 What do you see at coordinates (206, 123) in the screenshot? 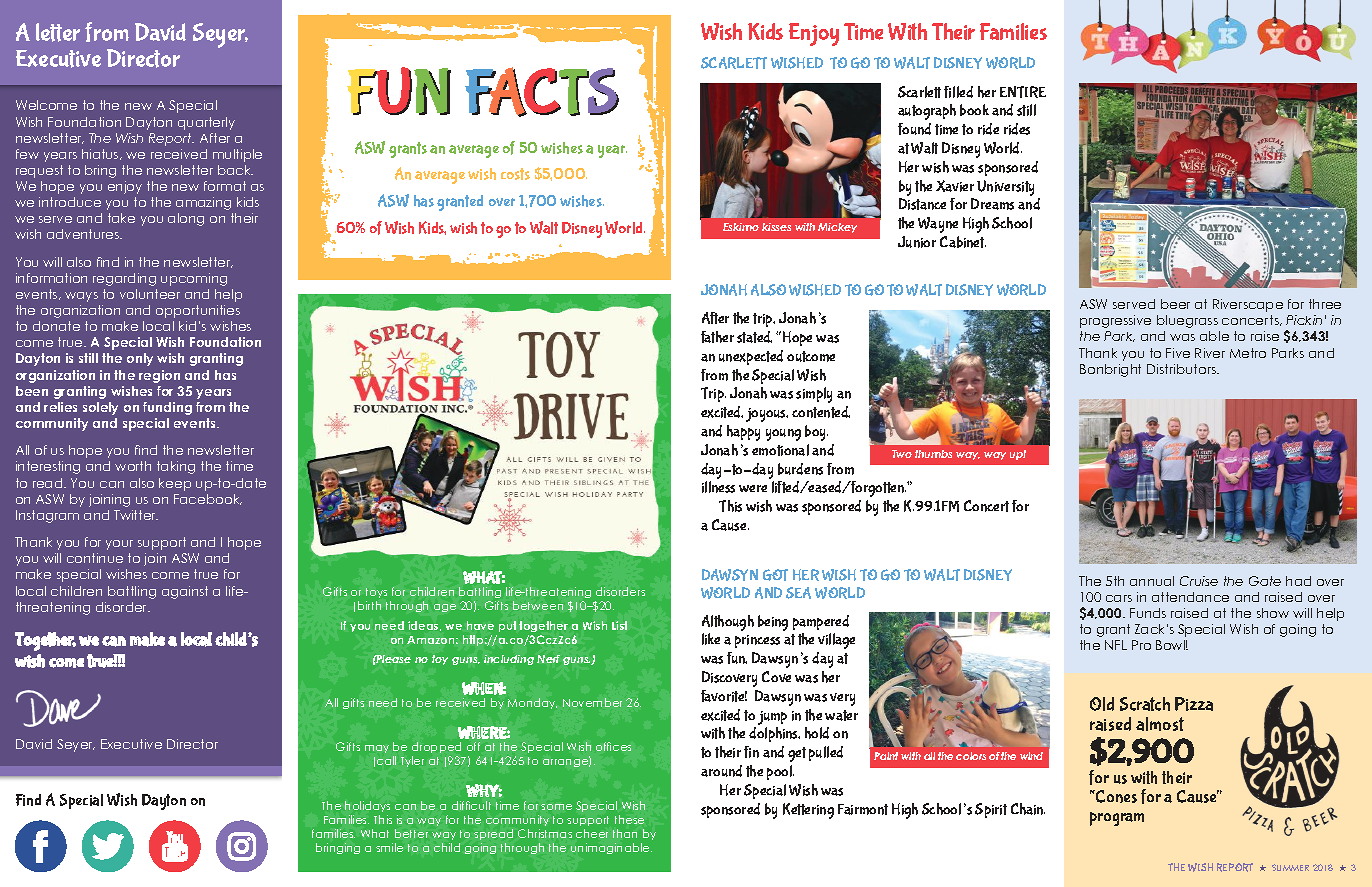
I see `quarterly` at bounding box center [206, 123].
